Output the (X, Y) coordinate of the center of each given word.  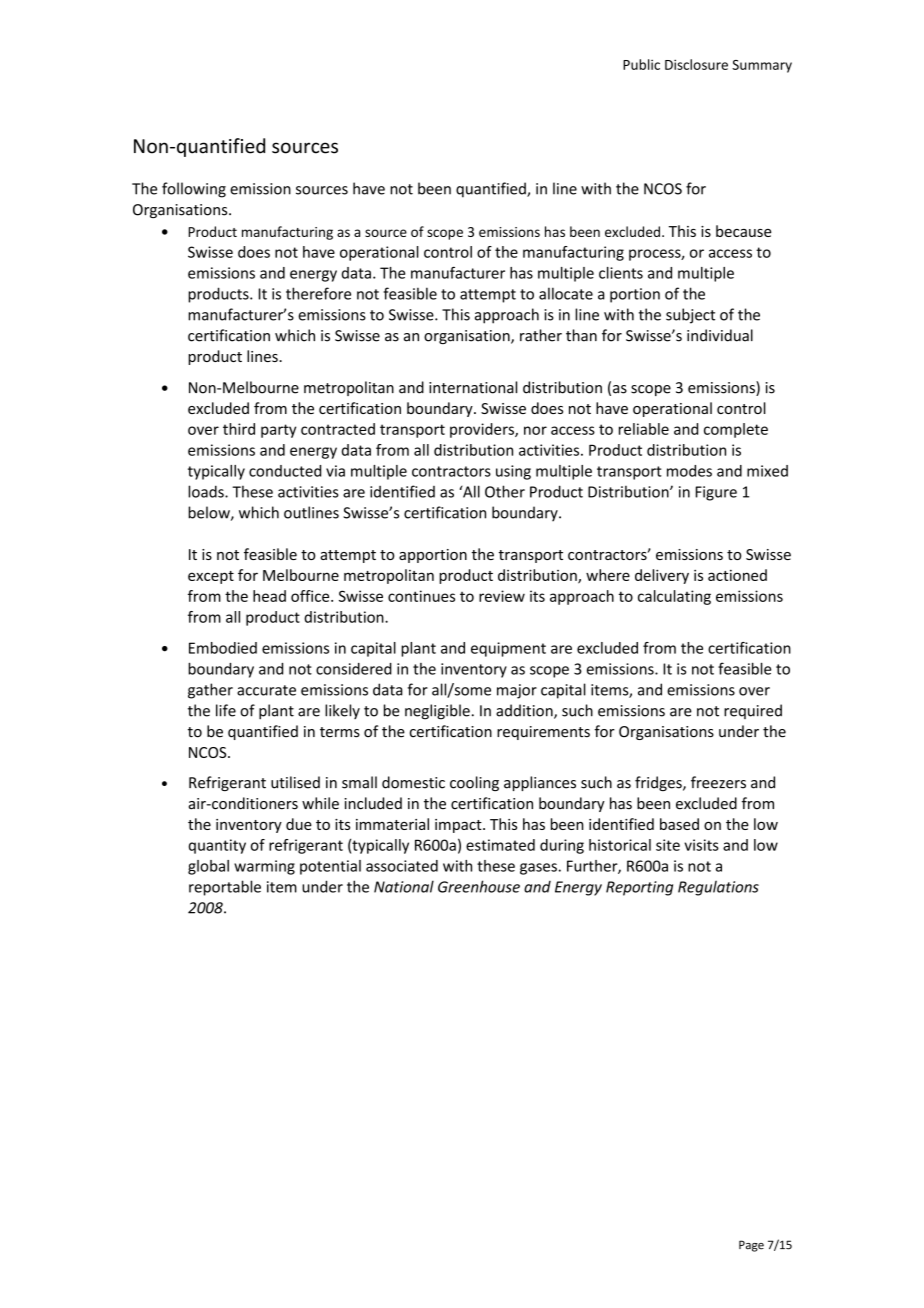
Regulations (718, 888)
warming (264, 867)
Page (751, 1246)
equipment (508, 649)
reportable (225, 888)
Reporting (639, 888)
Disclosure (696, 64)
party (278, 431)
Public (641, 64)
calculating (674, 597)
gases (538, 869)
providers (483, 430)
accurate (266, 690)
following (194, 190)
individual (720, 335)
